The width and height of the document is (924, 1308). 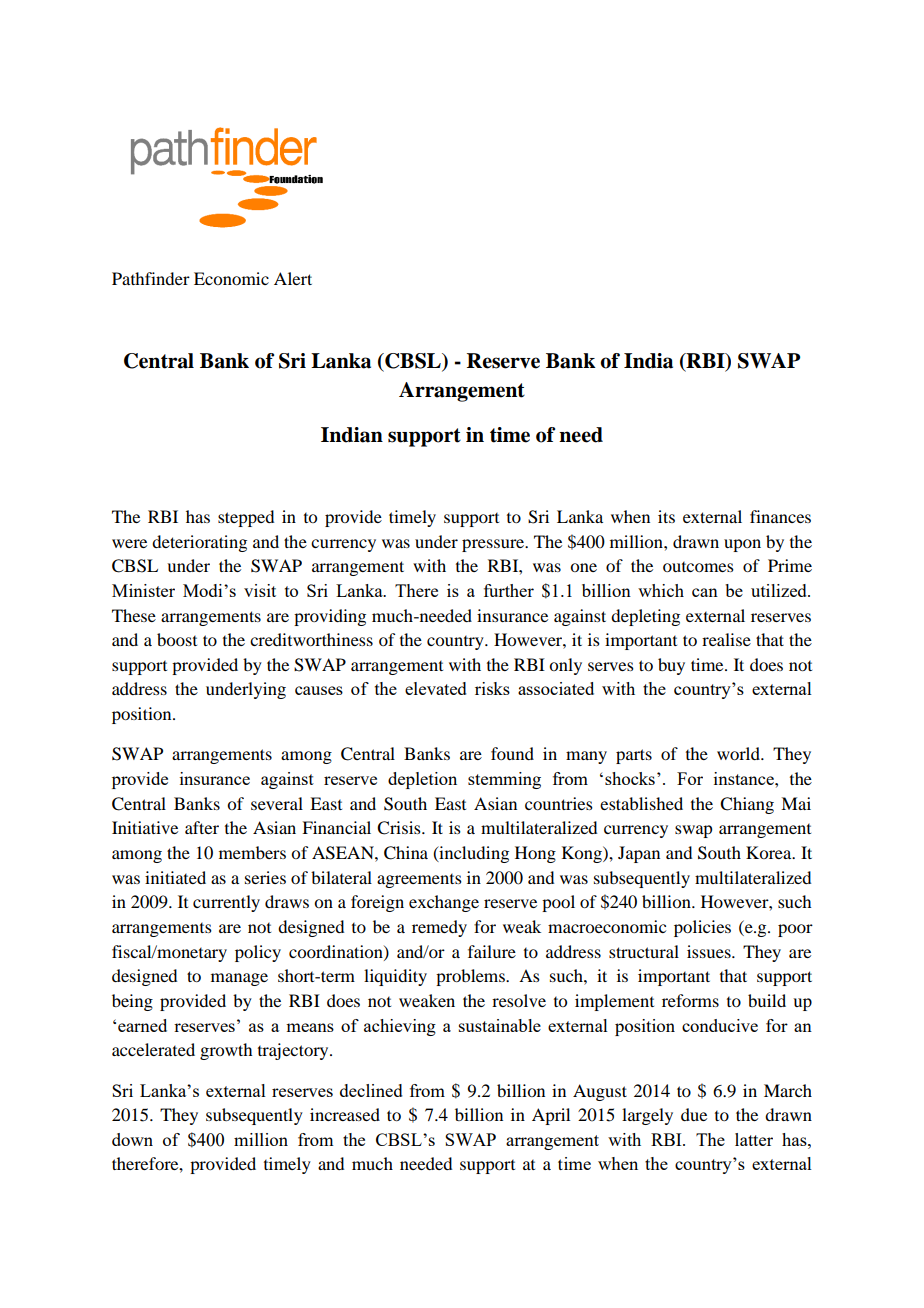 I want to click on Pathfinder, so click(x=151, y=278).
